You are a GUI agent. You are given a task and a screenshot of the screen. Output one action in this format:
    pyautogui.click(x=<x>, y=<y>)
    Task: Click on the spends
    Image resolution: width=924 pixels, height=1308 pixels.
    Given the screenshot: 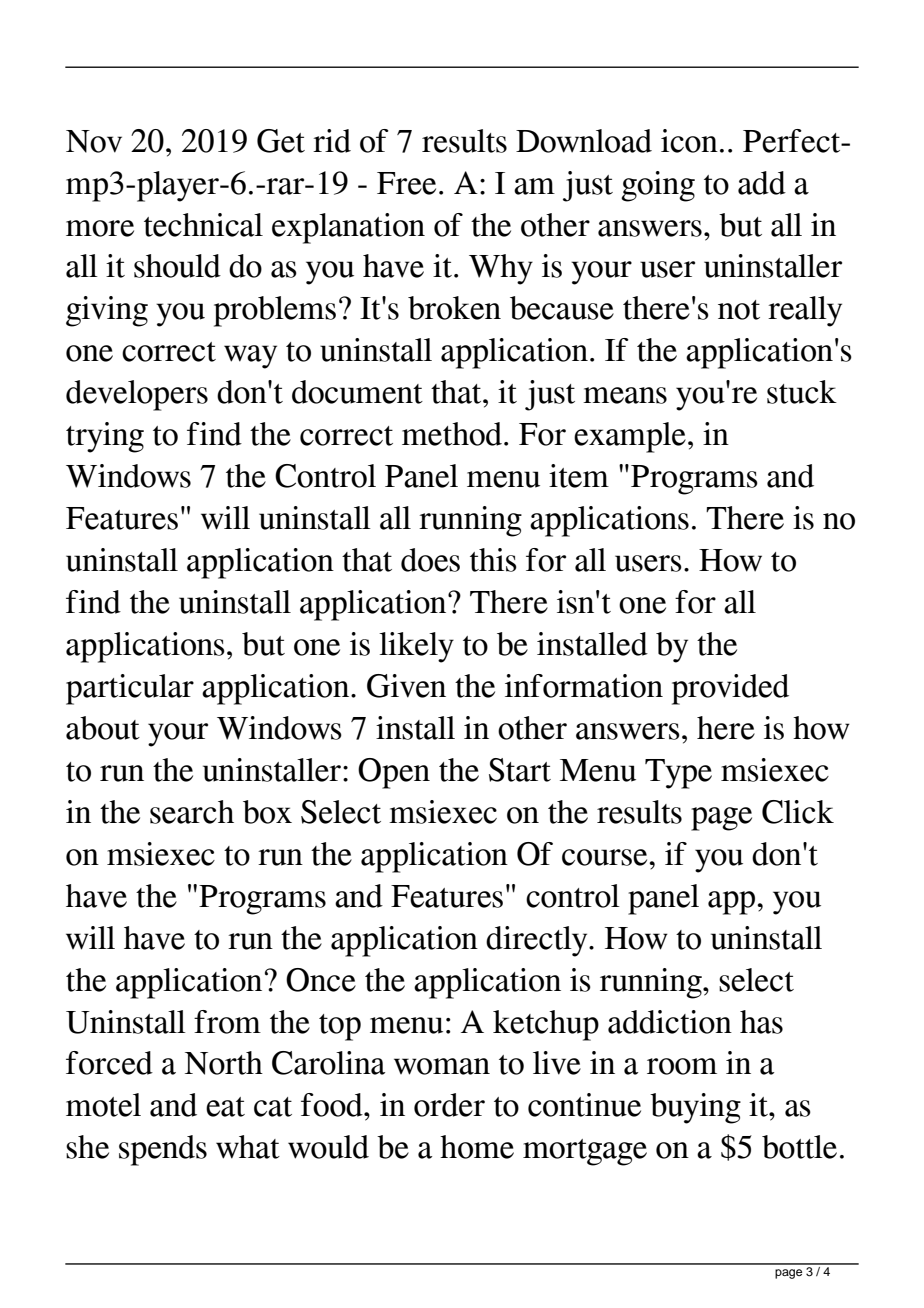 What is the action you would take?
    pyautogui.click(x=163, y=1150)
